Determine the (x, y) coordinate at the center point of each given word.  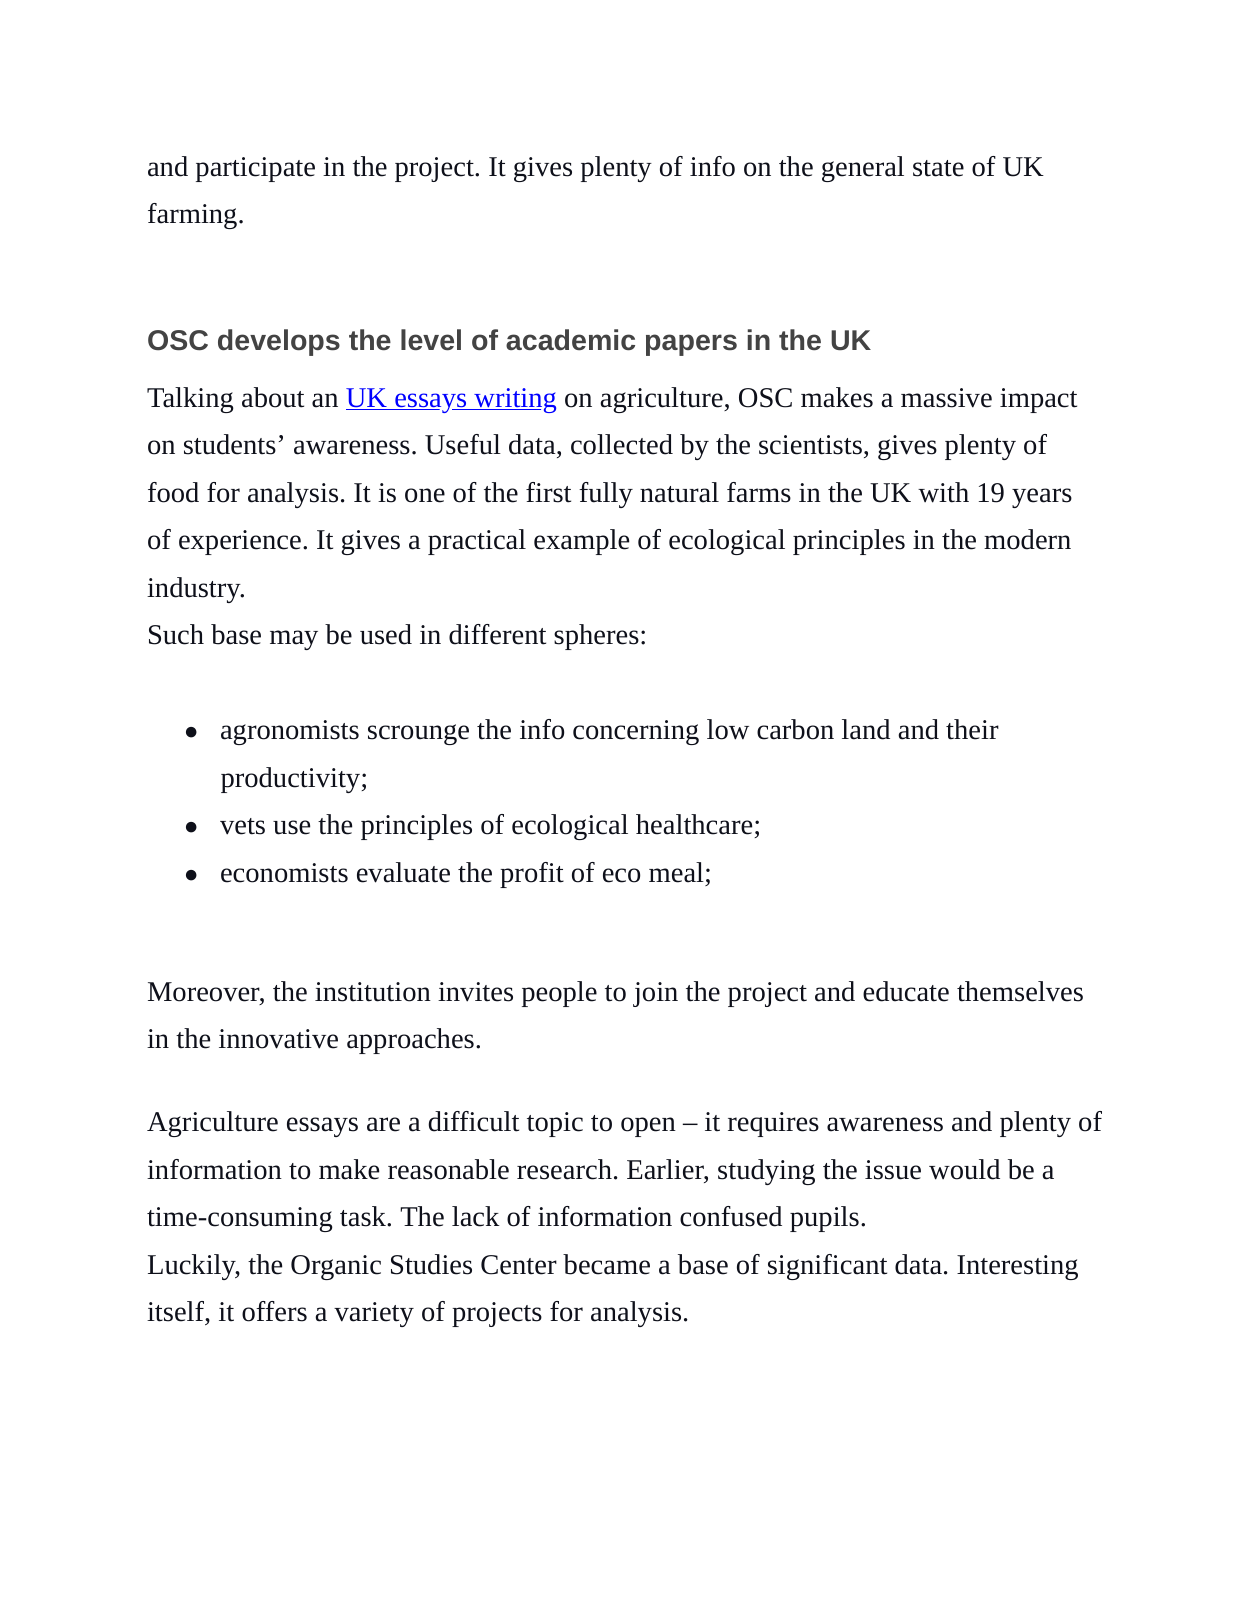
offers (274, 1311)
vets (242, 826)
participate (255, 169)
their (972, 729)
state (938, 168)
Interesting (1017, 1267)
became (606, 1264)
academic (570, 340)
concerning (636, 732)
